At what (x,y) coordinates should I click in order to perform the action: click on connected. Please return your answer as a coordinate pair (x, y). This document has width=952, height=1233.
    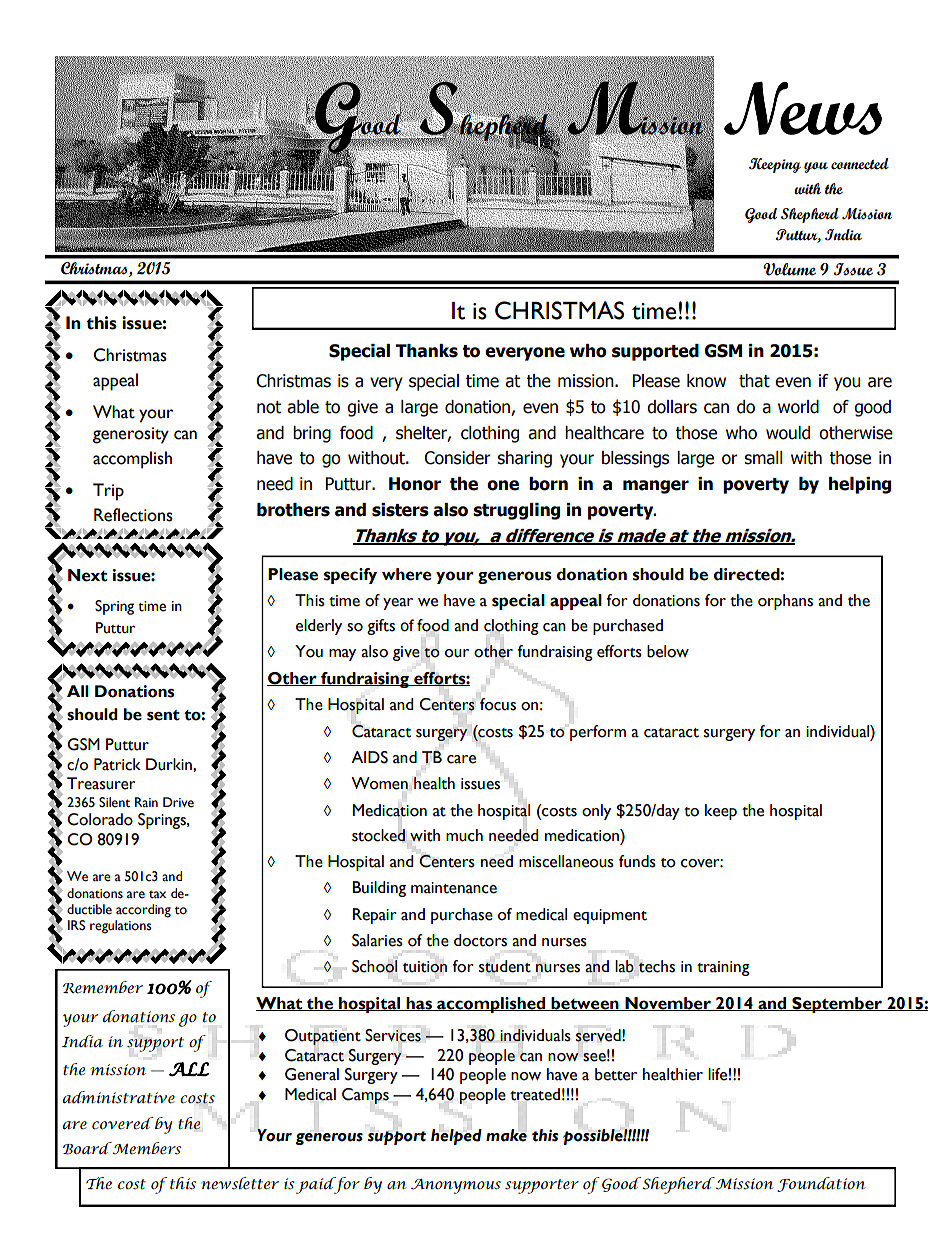
    Looking at the image, I should click on (860, 164).
